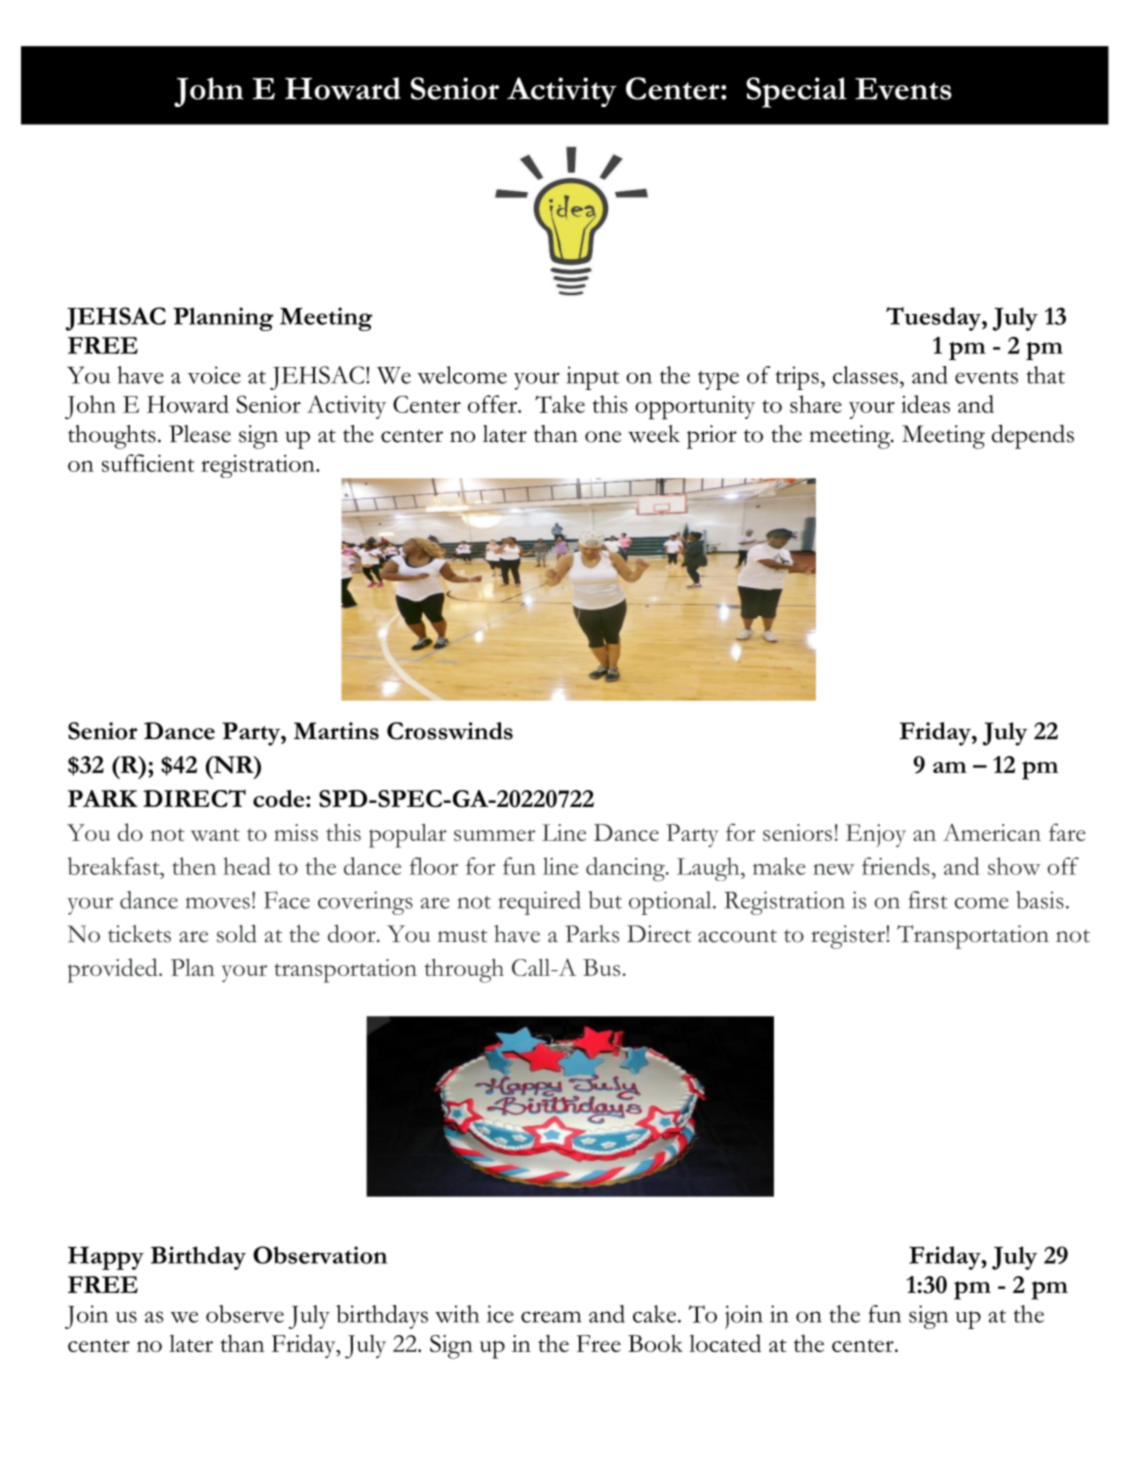 This screenshot has width=1142, height=1477. Describe the element at coordinates (336, 731) in the screenshot. I see `Martins` at that location.
